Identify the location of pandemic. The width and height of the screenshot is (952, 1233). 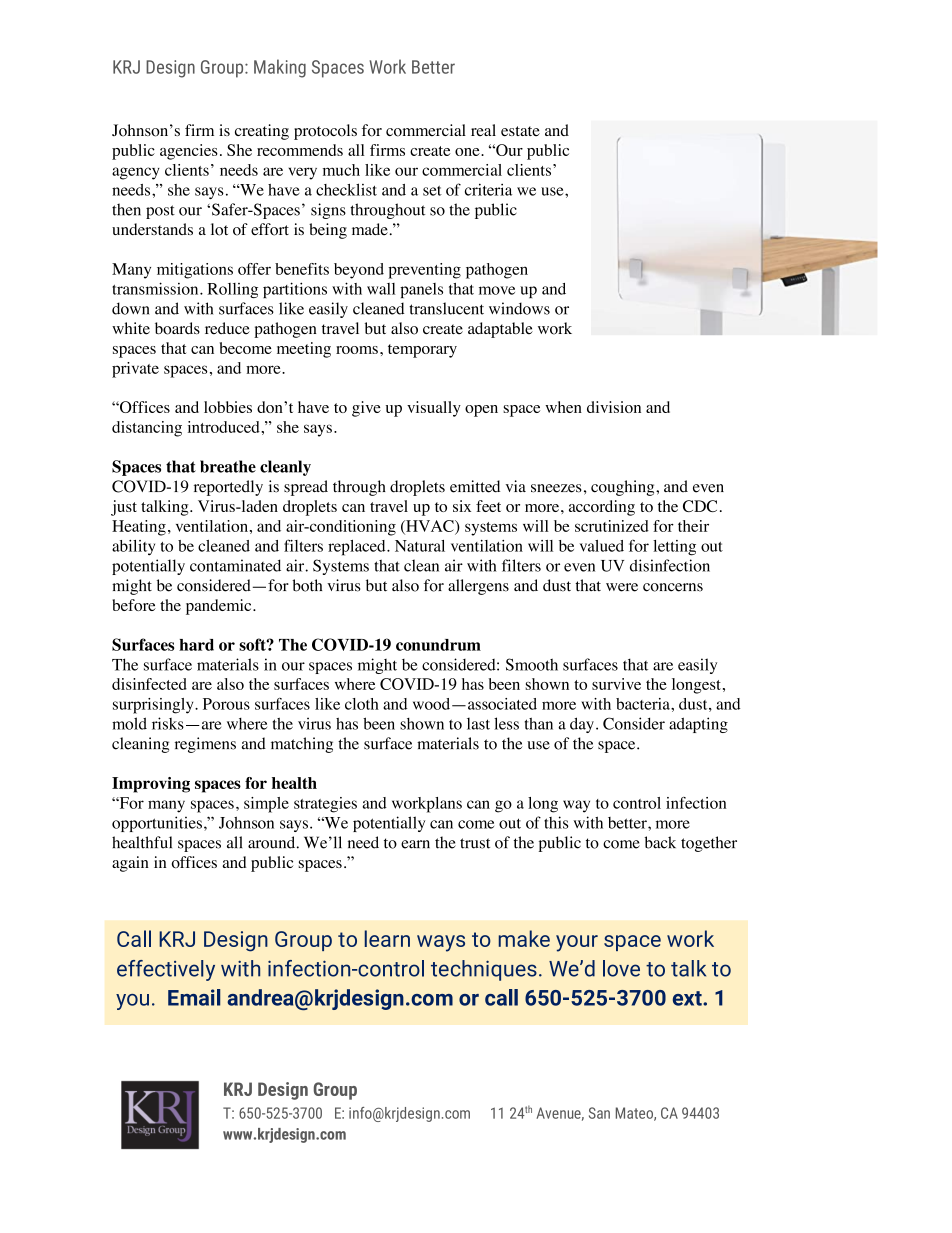
(220, 607).
